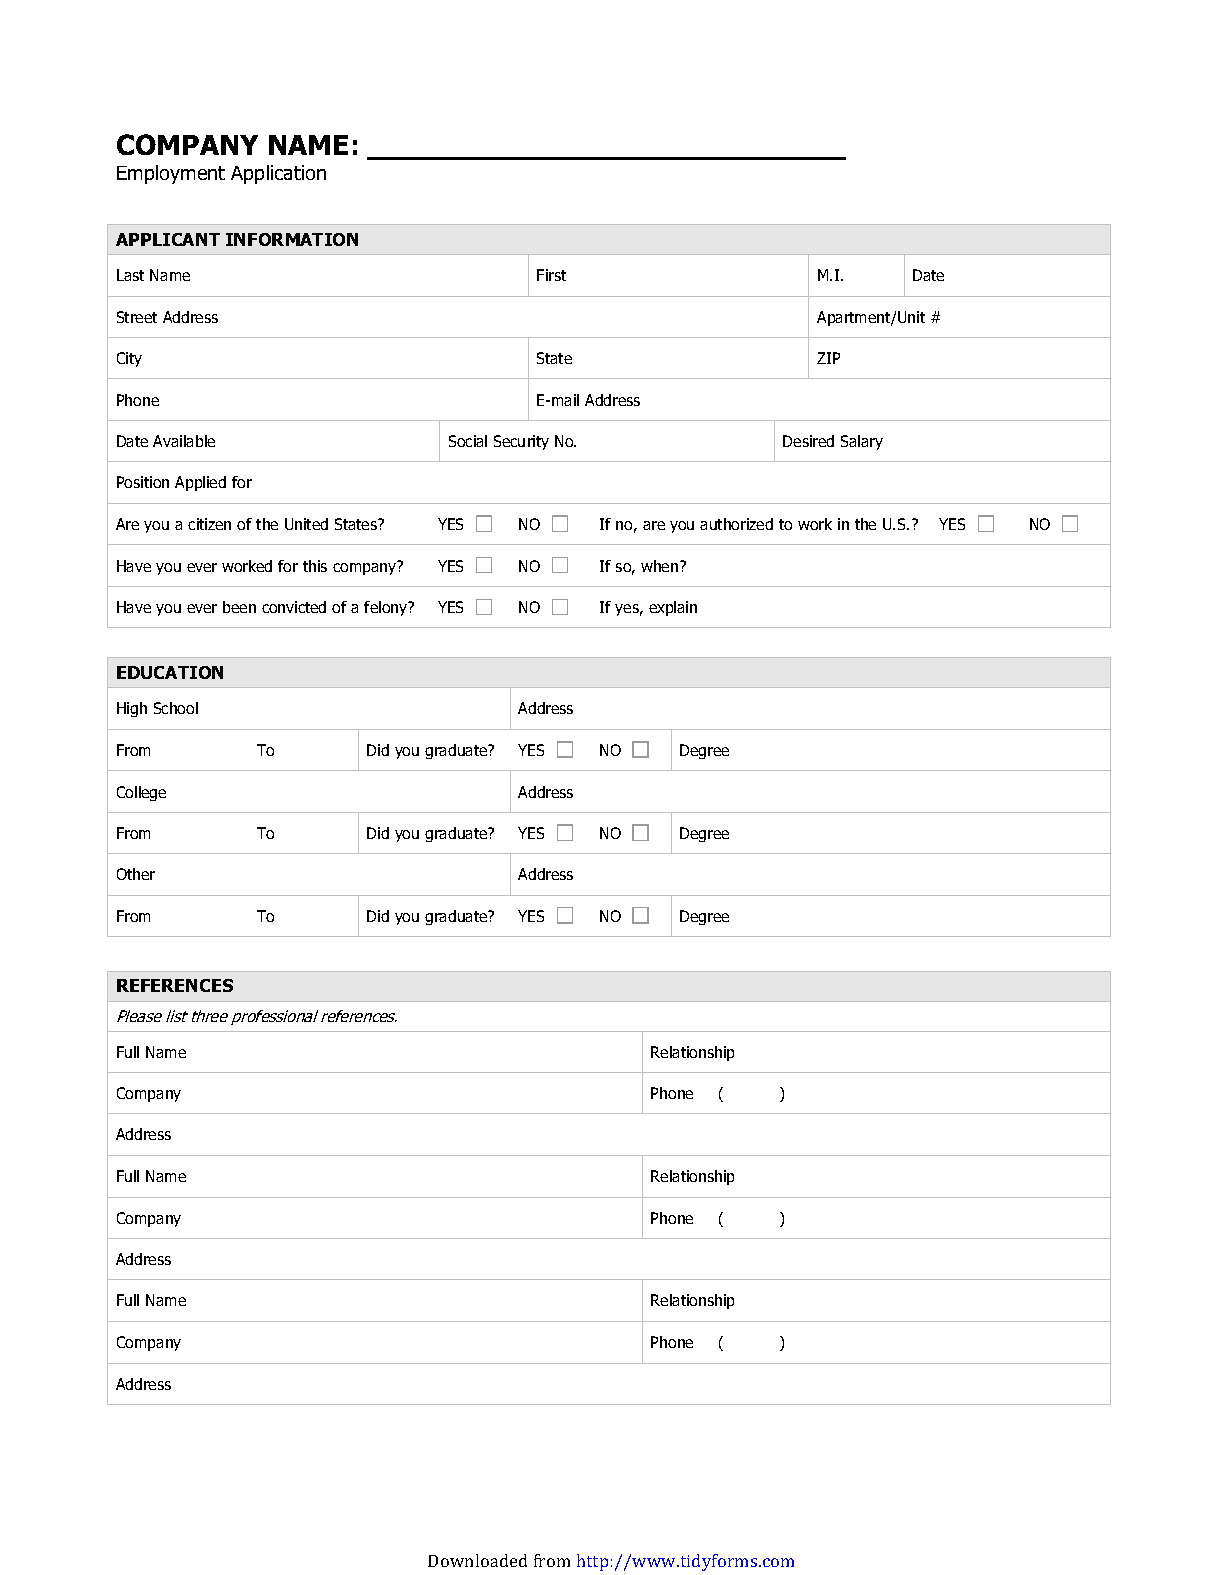 This image has width=1217, height=1575. I want to click on College, so click(141, 793).
